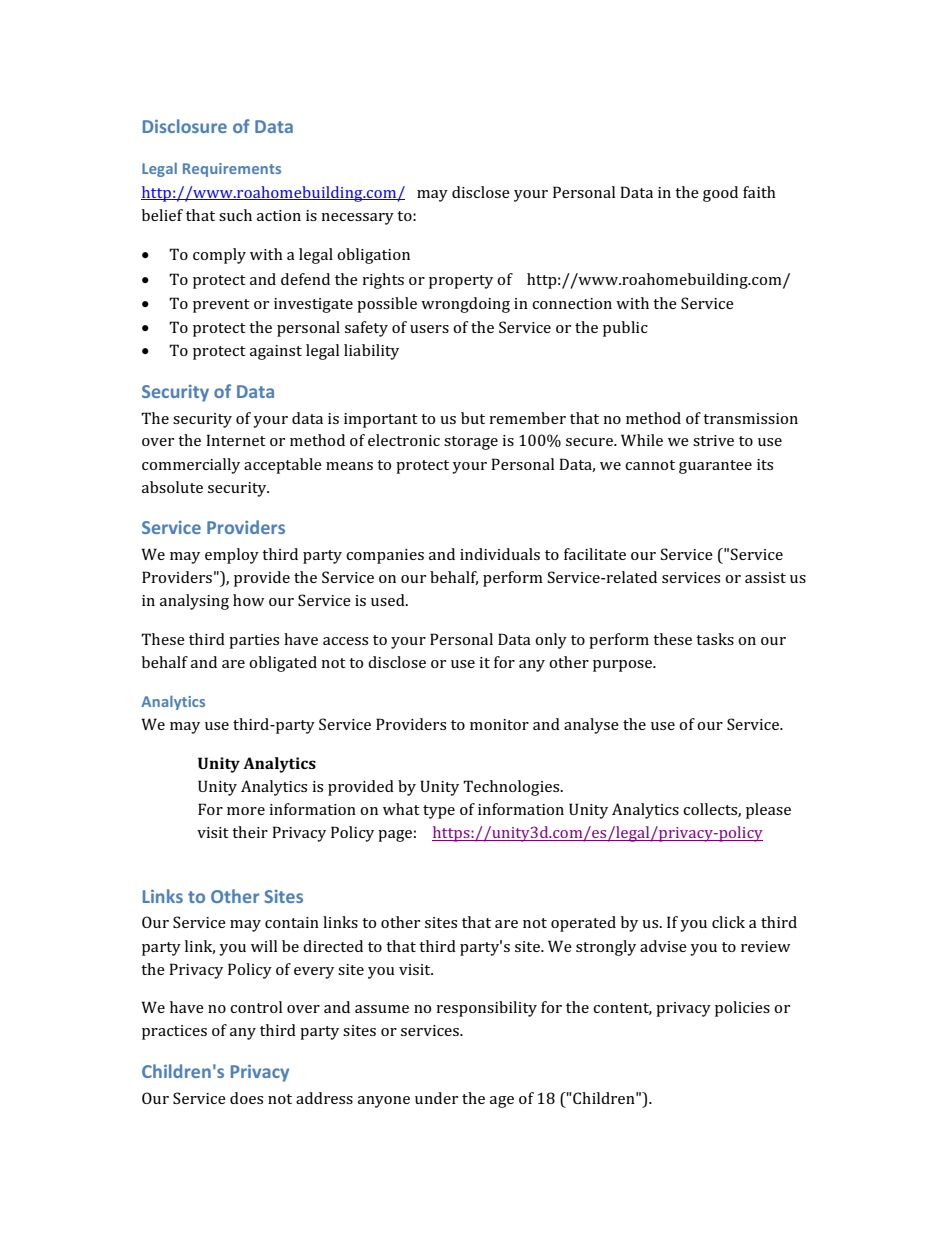 Image resolution: width=952 pixels, height=1233 pixels. Describe the element at coordinates (471, 443) in the page. I see `storage` at that location.
